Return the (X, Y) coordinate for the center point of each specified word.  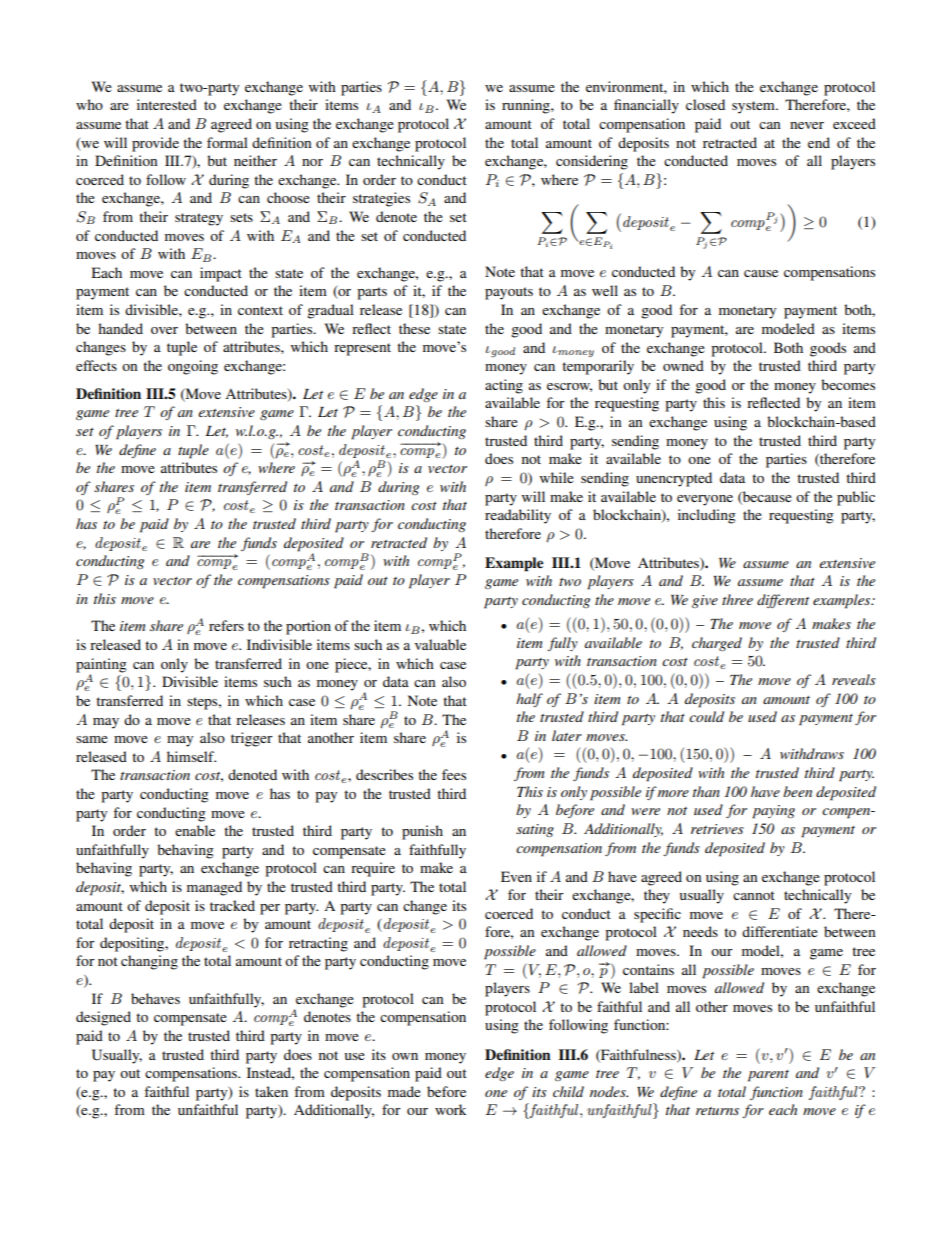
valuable (440, 644)
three (737, 599)
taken (271, 1091)
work (451, 1109)
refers (226, 625)
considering (592, 162)
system (754, 107)
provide (155, 144)
